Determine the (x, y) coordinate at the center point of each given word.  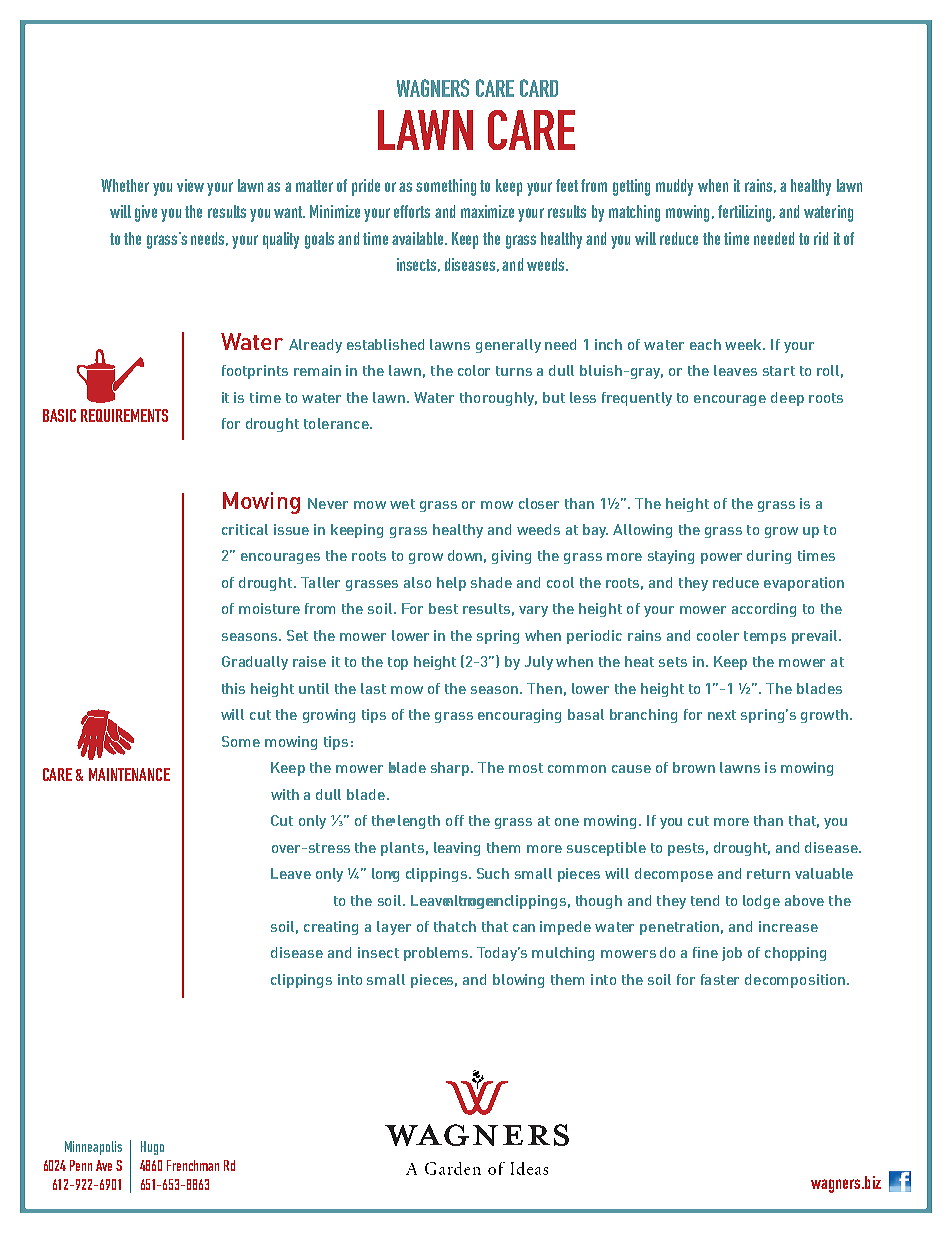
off (455, 820)
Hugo (152, 1148)
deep (787, 399)
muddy (674, 187)
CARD (539, 88)
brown (694, 767)
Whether (125, 185)
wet (402, 504)
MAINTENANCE (129, 774)
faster (720, 979)
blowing (518, 981)
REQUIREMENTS (124, 415)
